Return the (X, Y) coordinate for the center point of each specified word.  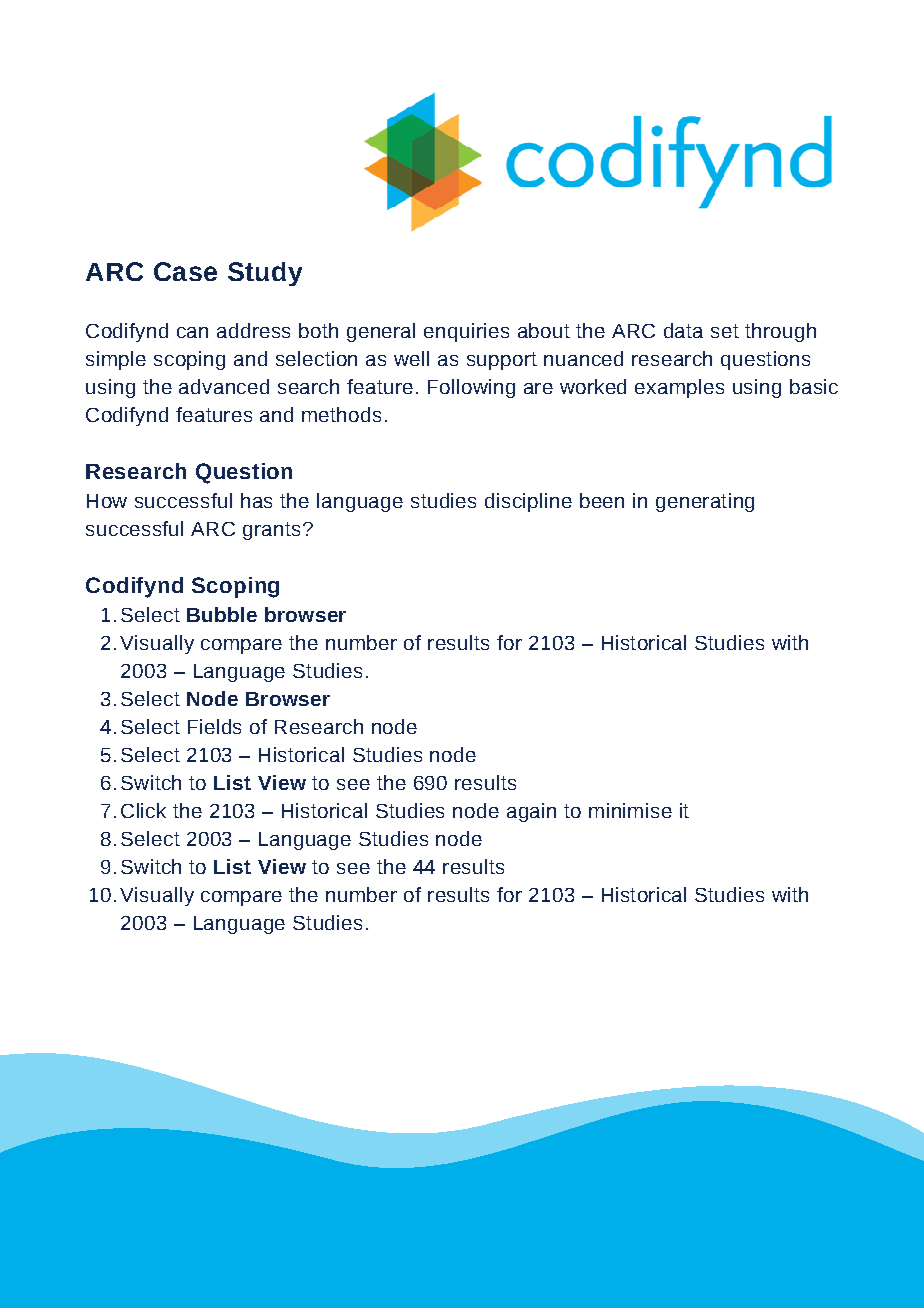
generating (705, 502)
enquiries (466, 332)
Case (185, 271)
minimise (630, 810)
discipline (528, 502)
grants (271, 531)
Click (143, 810)
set (725, 331)
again (531, 812)
